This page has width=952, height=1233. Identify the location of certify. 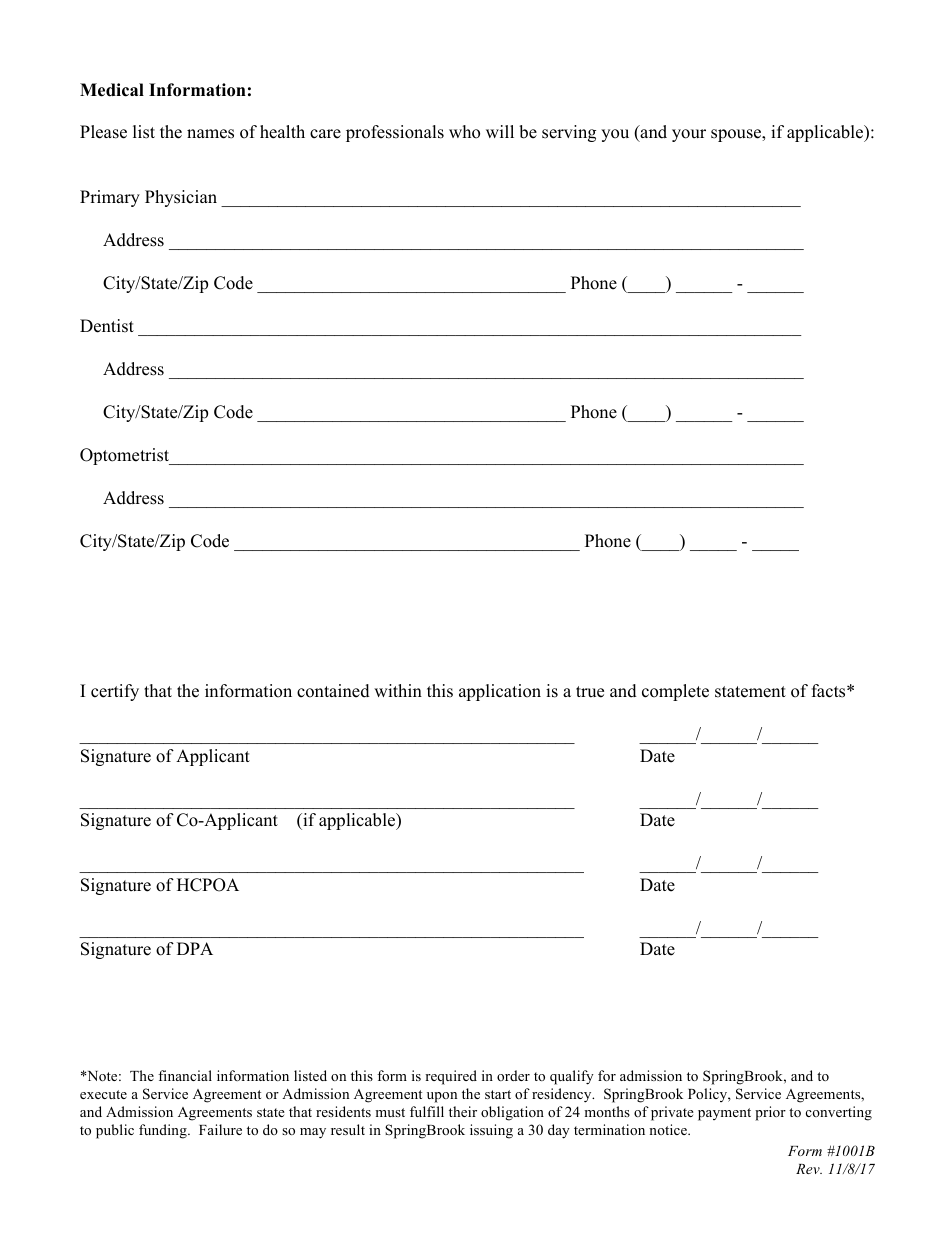
(115, 692).
